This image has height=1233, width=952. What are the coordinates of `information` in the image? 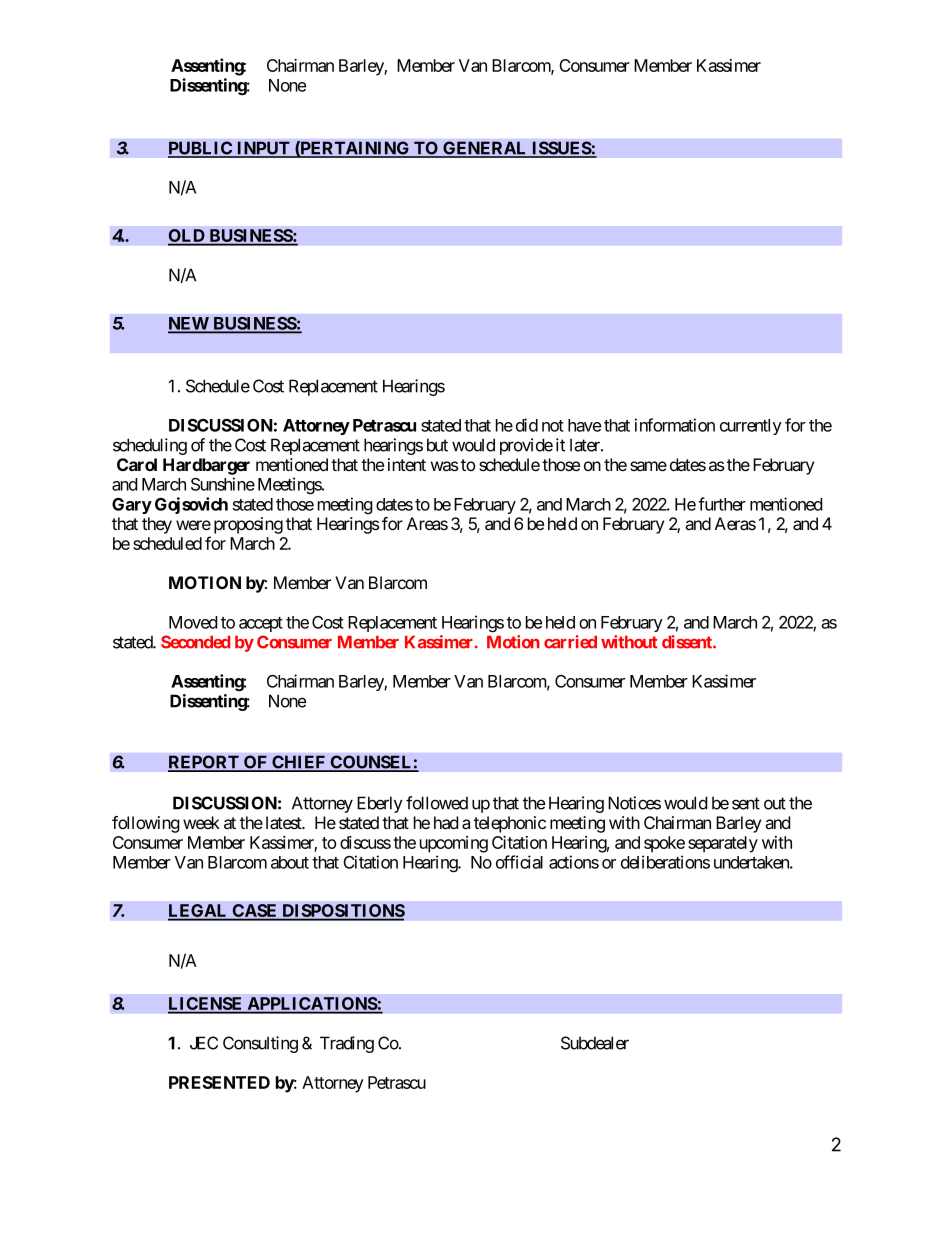 It's located at (675, 425).
